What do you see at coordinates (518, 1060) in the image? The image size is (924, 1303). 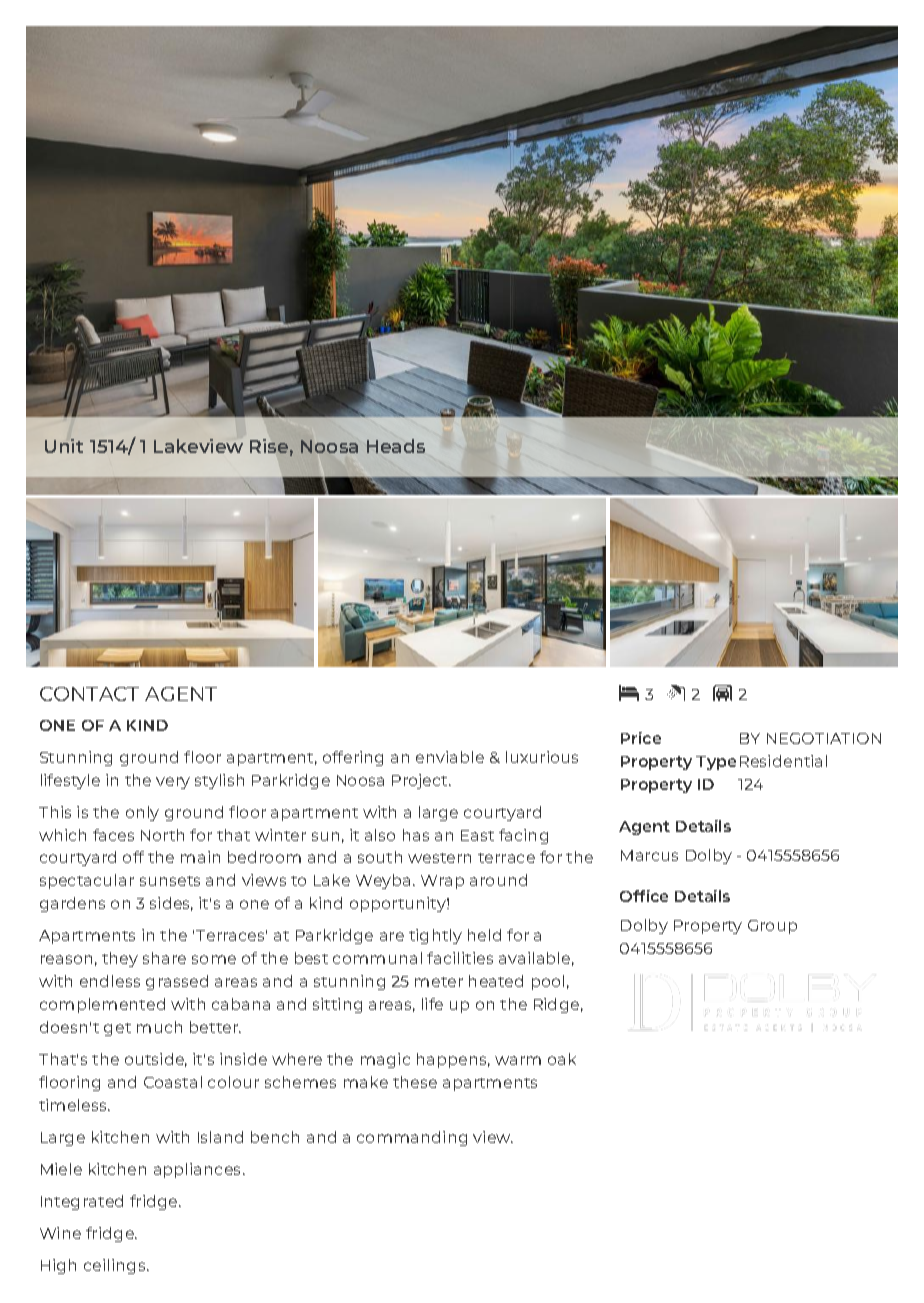 I see `warm` at bounding box center [518, 1060].
